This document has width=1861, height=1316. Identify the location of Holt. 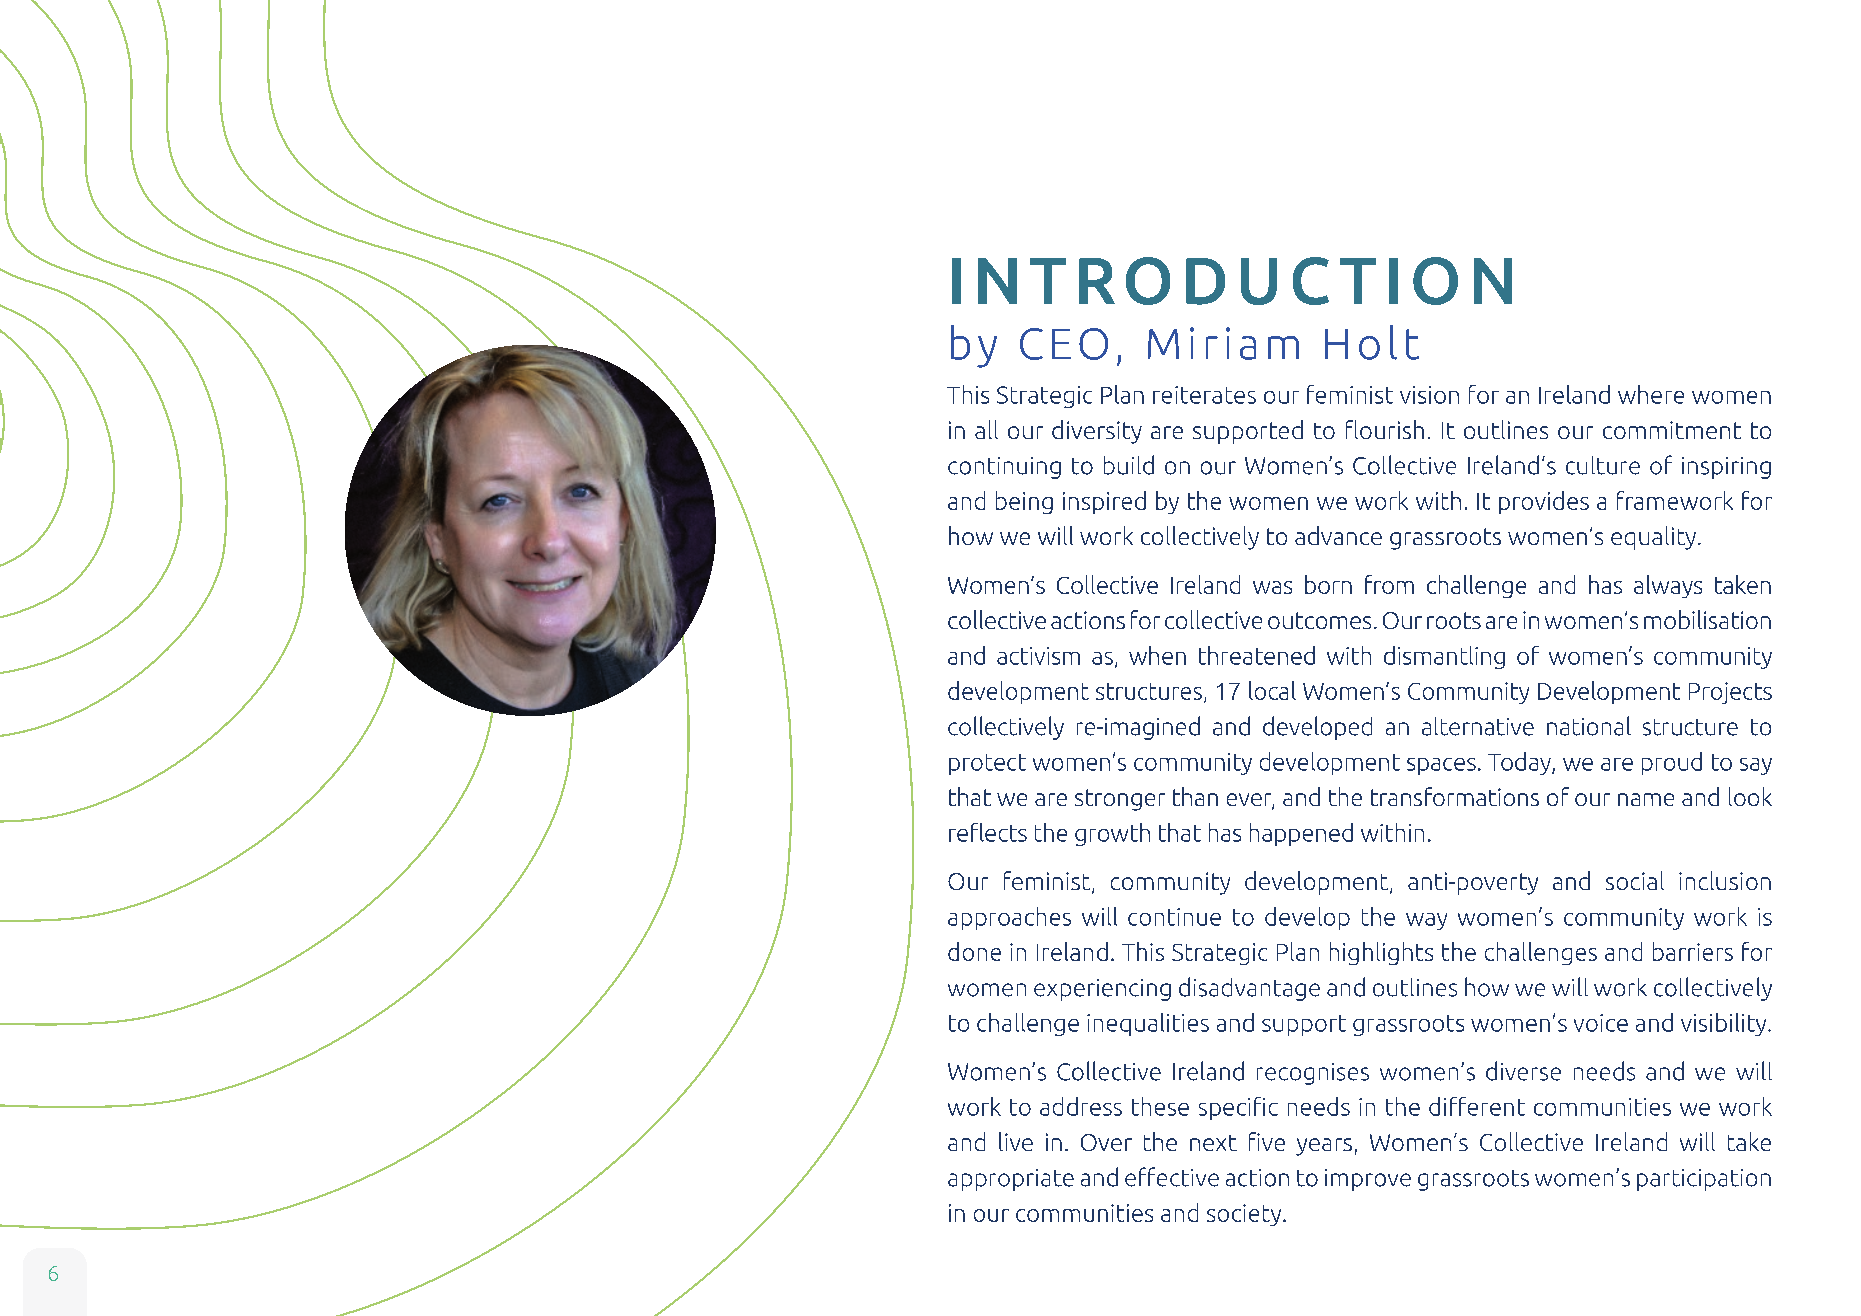
(1372, 342).
